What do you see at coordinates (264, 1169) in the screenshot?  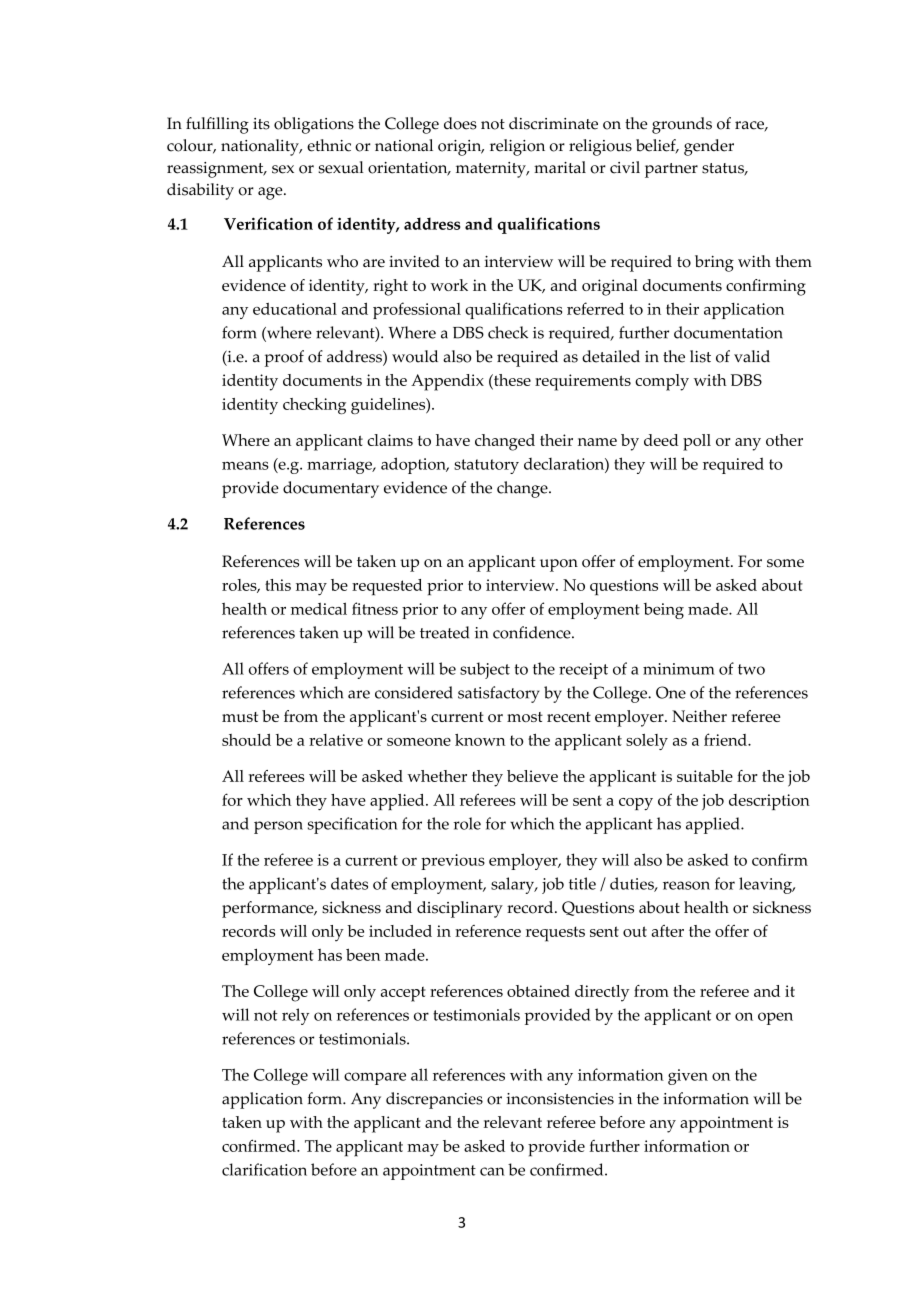 I see `clarification` at bounding box center [264, 1169].
